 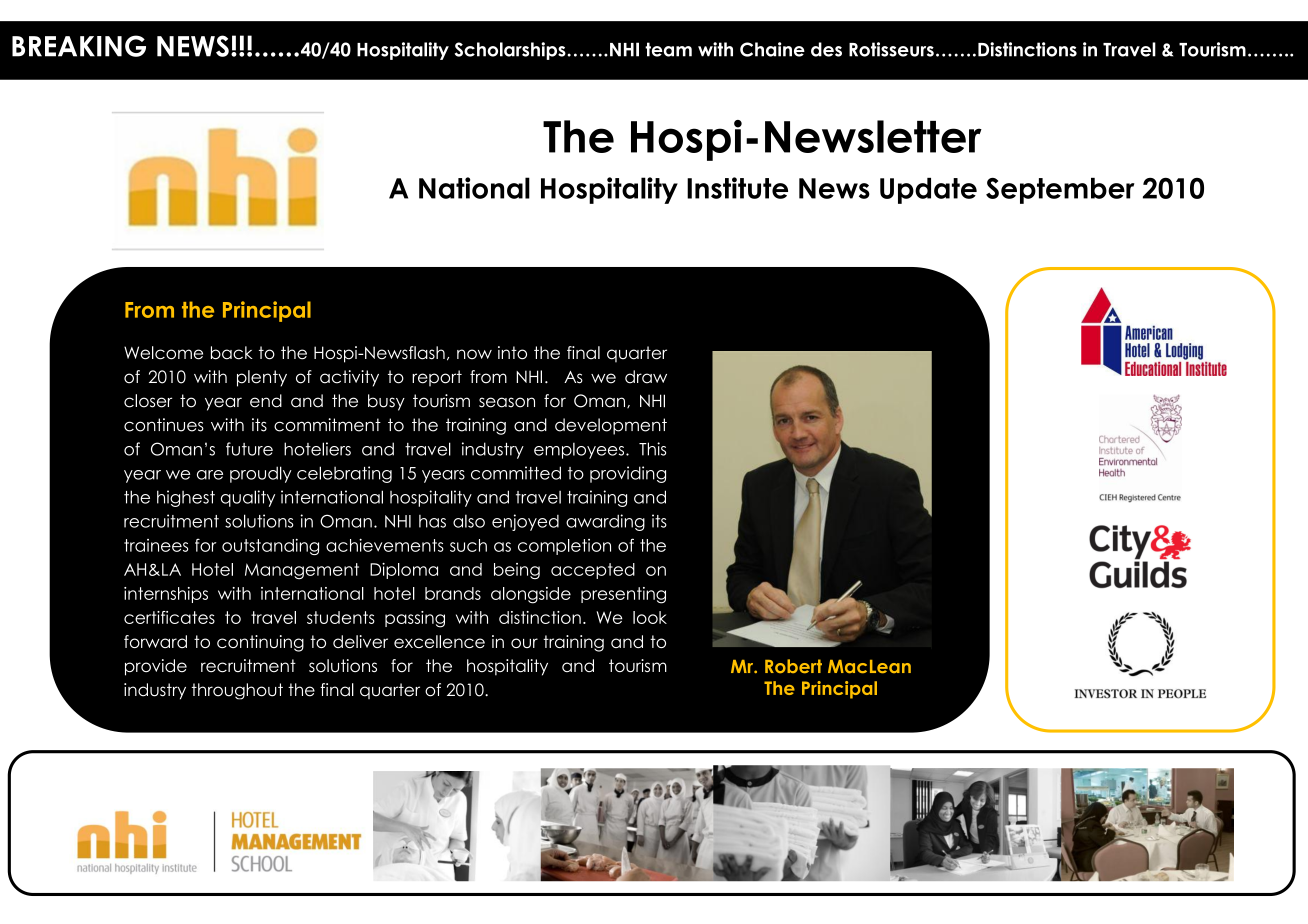 What do you see at coordinates (737, 188) in the page?
I see `Institute` at bounding box center [737, 188].
